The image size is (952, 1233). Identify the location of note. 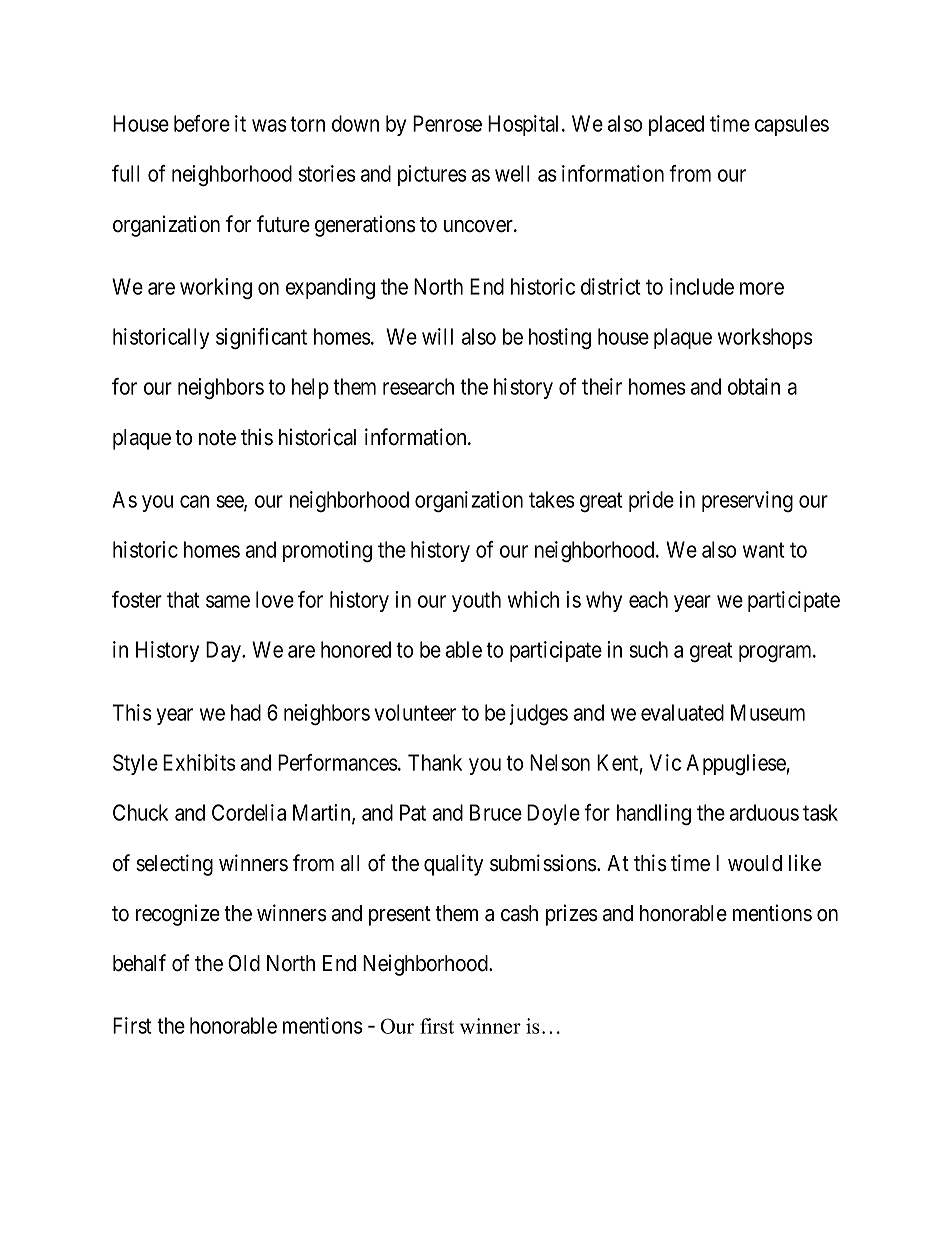
(217, 438).
